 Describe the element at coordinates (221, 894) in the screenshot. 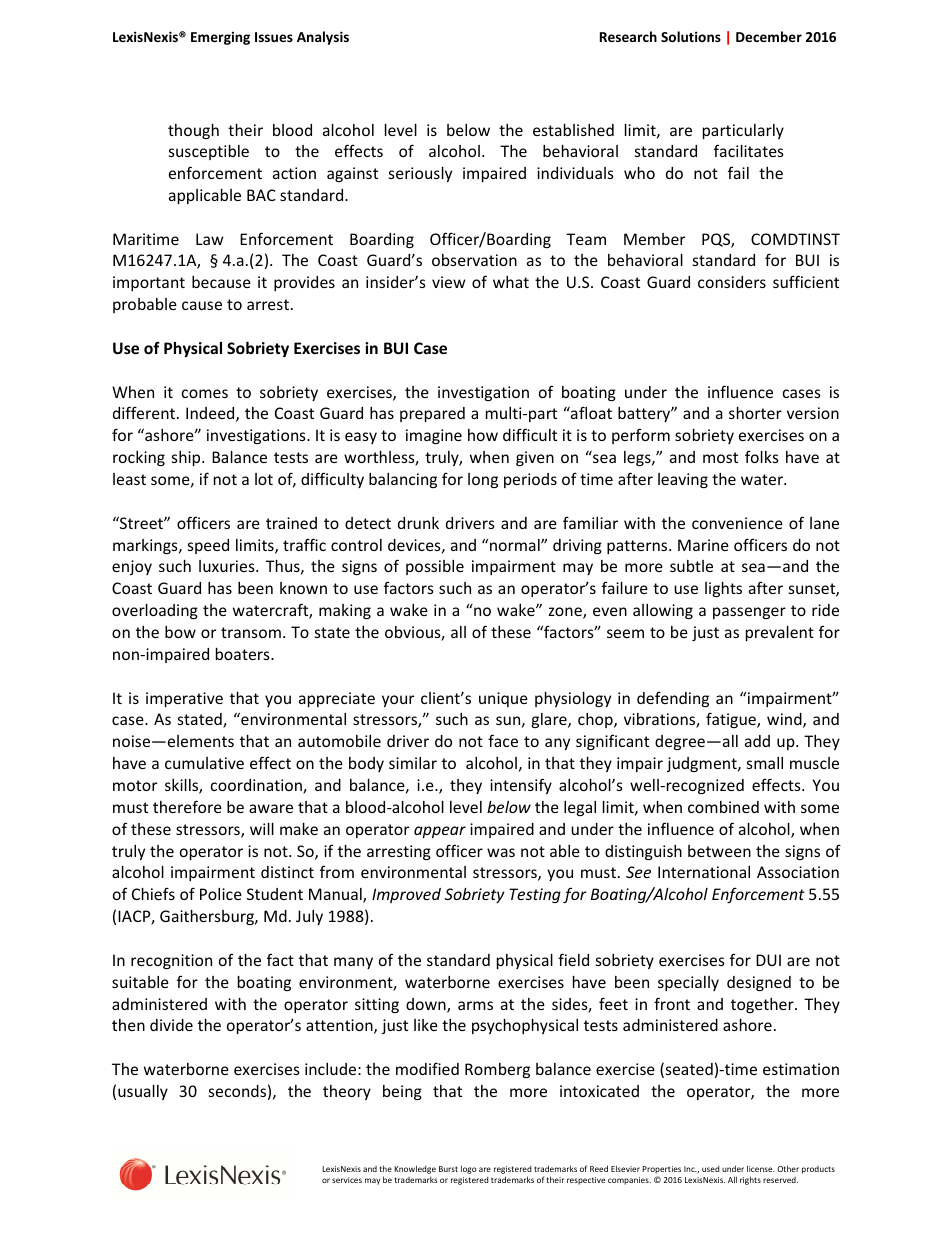

I see `Police` at that location.
